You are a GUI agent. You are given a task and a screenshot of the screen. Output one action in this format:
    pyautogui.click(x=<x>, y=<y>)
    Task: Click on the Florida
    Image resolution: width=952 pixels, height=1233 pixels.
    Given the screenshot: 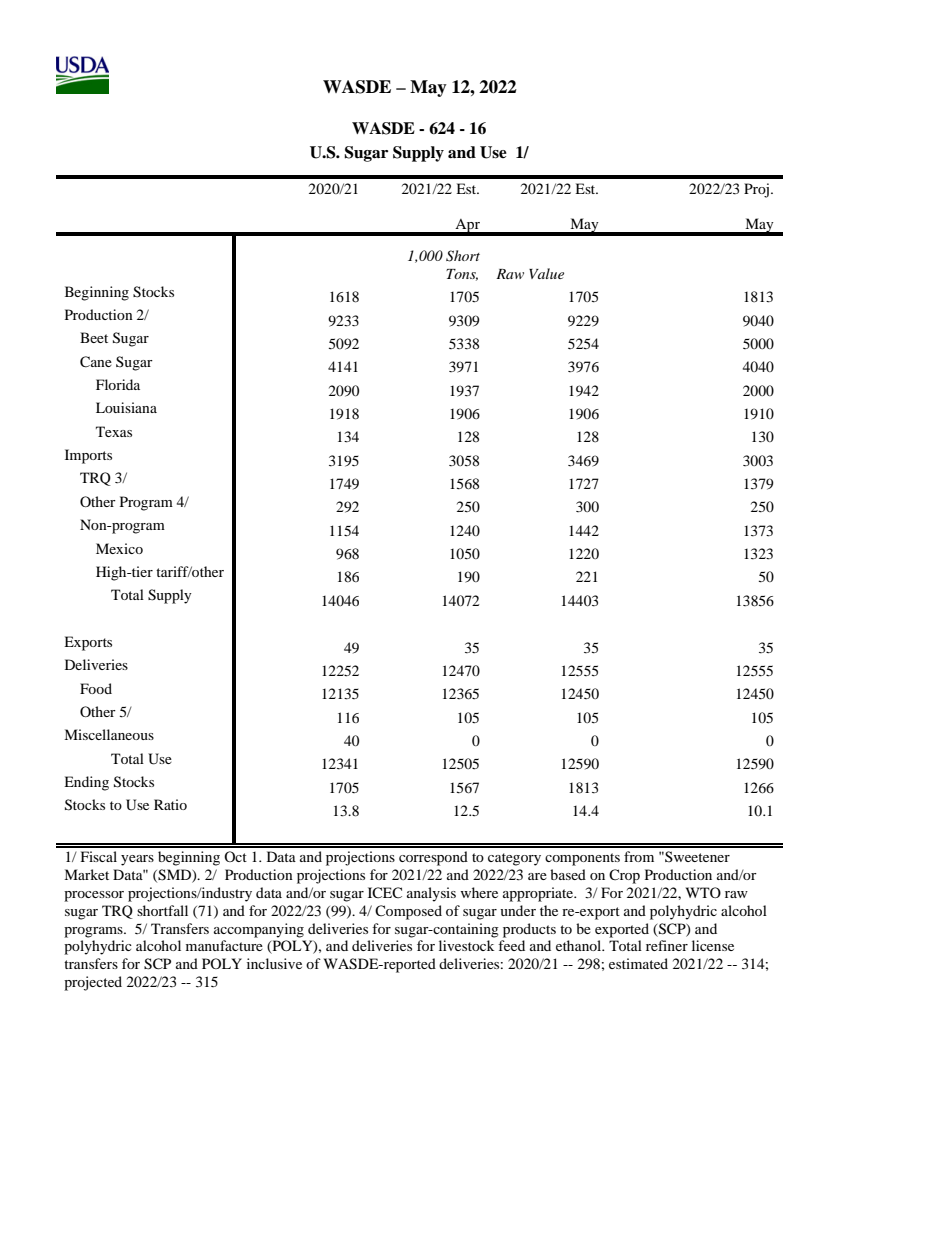 What is the action you would take?
    pyautogui.click(x=118, y=384)
